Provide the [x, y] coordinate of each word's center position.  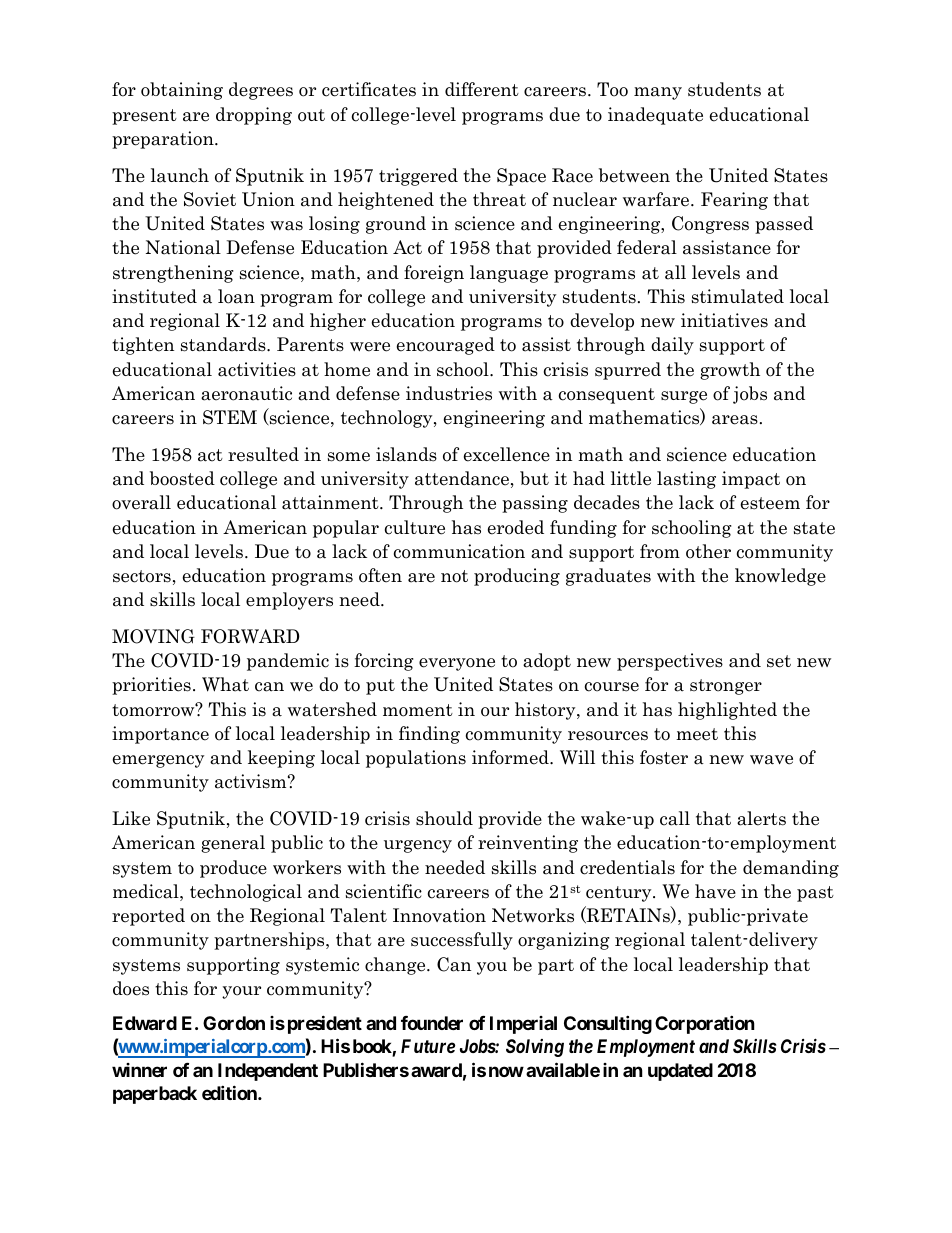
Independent [268, 1072]
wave [771, 760]
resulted [263, 454]
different [482, 89]
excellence [507, 454]
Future [428, 1046]
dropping [254, 116]
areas [735, 420]
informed [511, 757]
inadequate [655, 116]
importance [160, 735]
